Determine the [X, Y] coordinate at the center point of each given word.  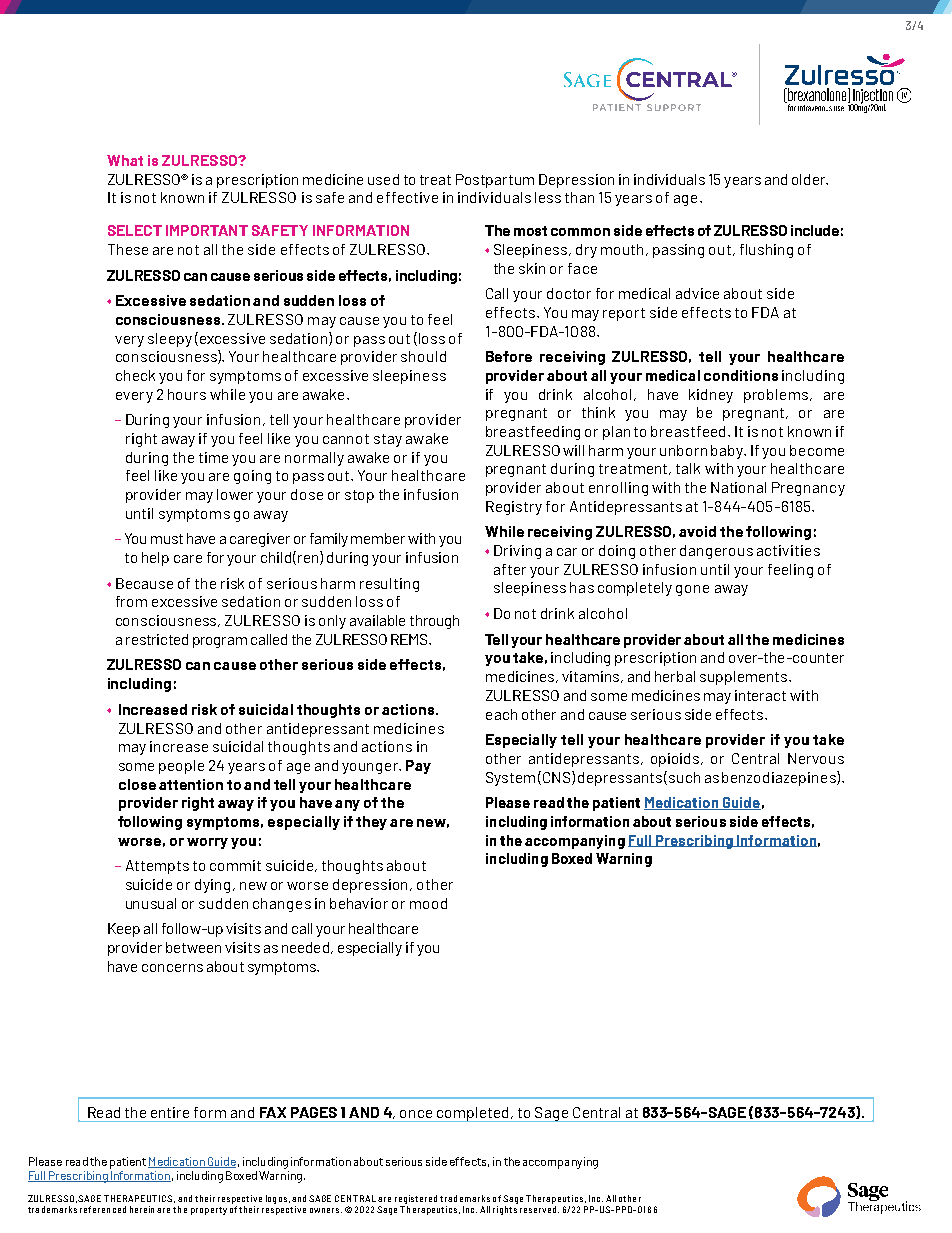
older [810, 179]
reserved [539, 1209]
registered [416, 1199]
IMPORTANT [207, 230]
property [209, 1211]
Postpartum [495, 181]
